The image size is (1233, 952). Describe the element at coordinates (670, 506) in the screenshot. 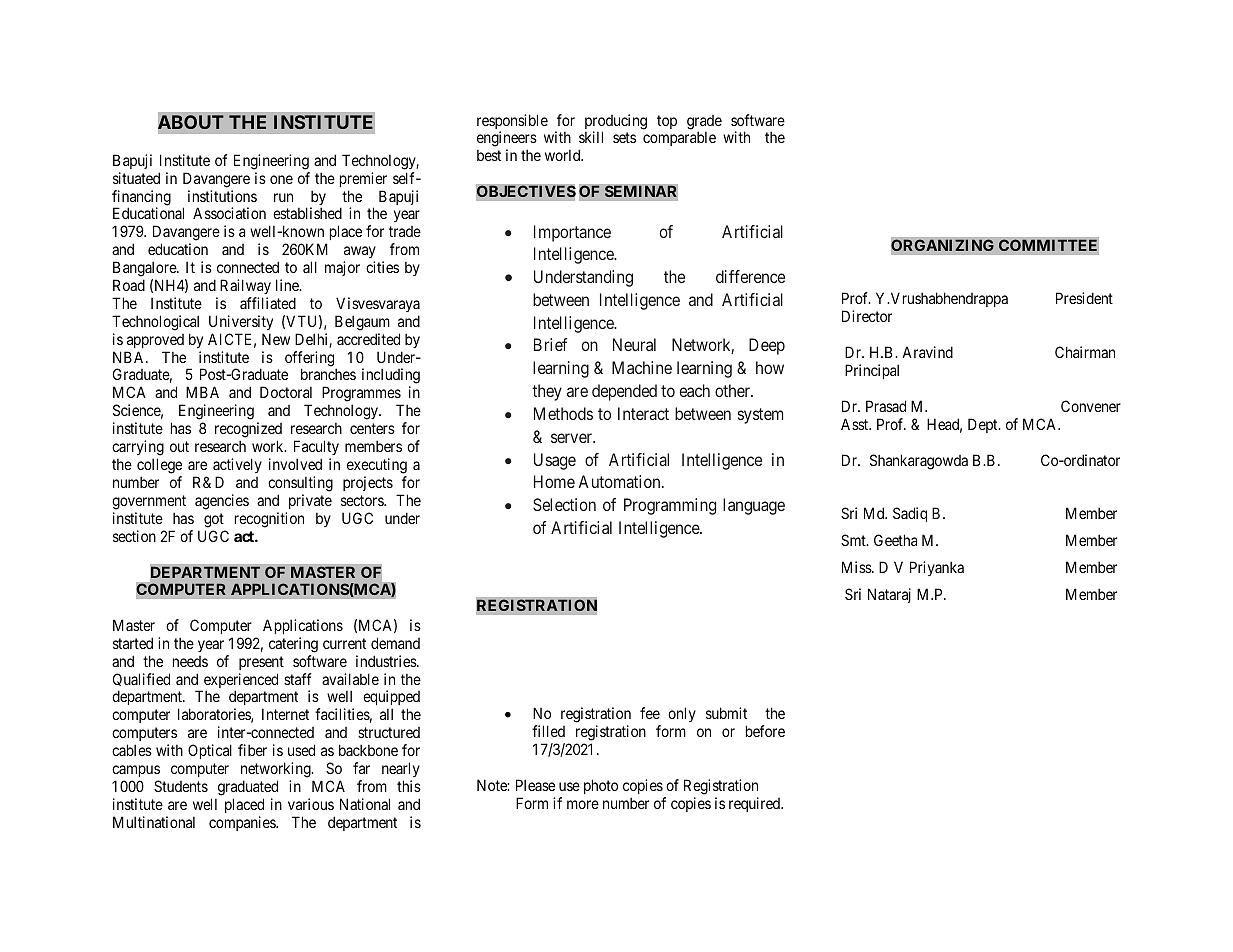

I see `Programming` at that location.
